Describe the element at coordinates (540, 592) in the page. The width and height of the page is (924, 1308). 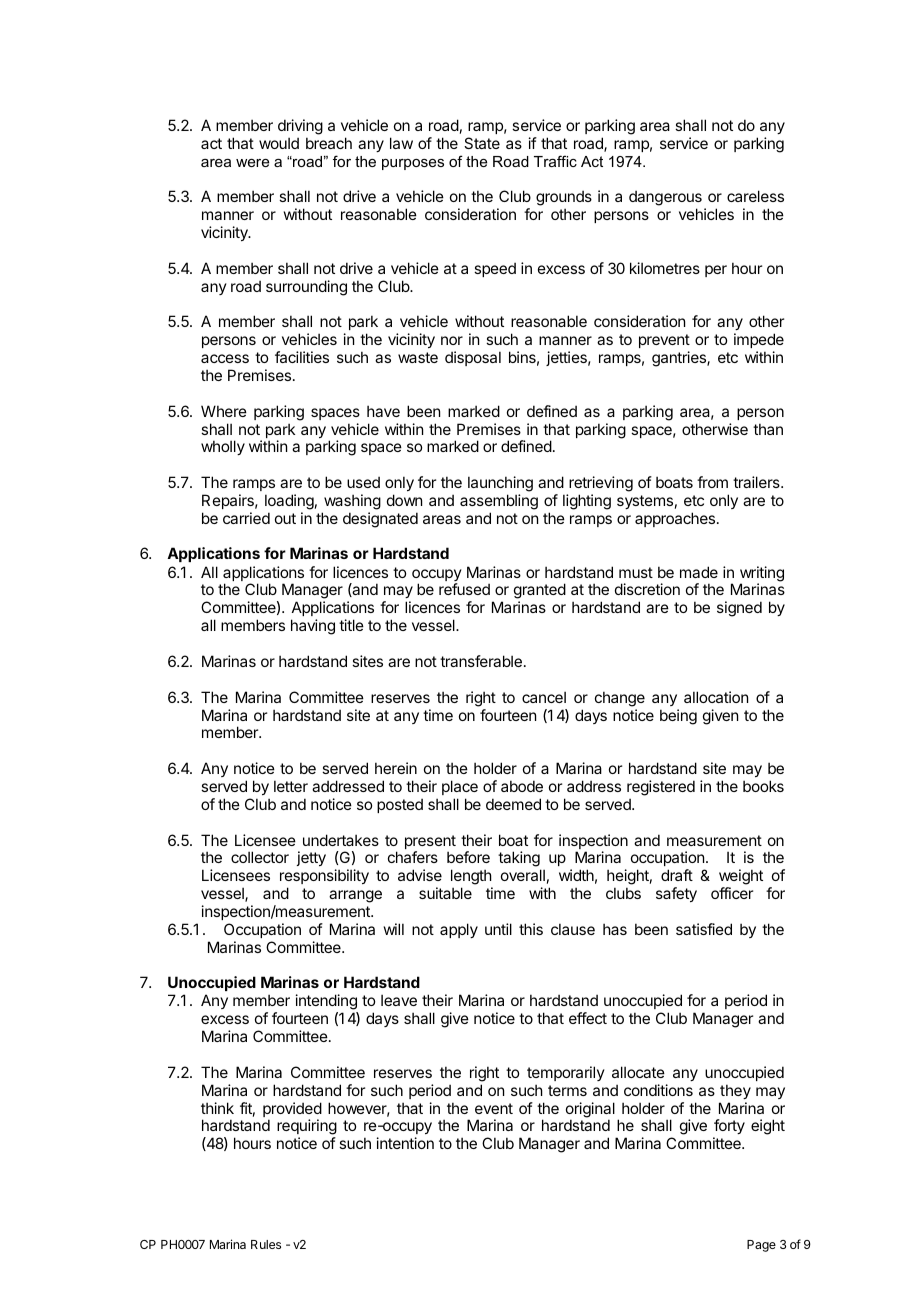
I see `granted` at that location.
